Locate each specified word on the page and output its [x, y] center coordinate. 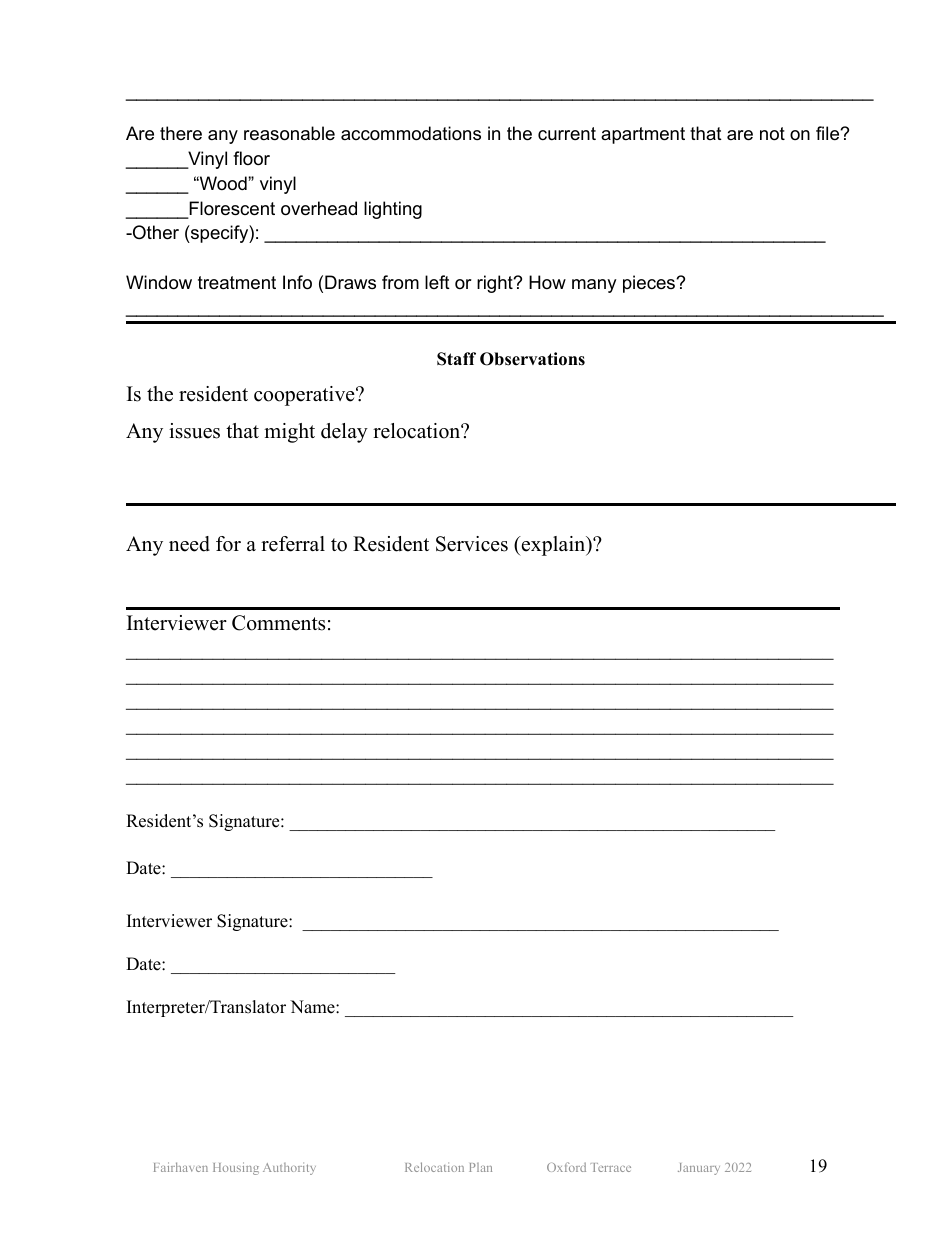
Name [313, 1007]
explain [554, 546]
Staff [456, 359]
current [567, 133]
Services [472, 544]
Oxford [566, 1167]
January [699, 1169]
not [772, 134]
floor [251, 158]
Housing [236, 1168]
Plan [480, 1167]
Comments [278, 623]
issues [194, 431]
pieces [650, 284]
